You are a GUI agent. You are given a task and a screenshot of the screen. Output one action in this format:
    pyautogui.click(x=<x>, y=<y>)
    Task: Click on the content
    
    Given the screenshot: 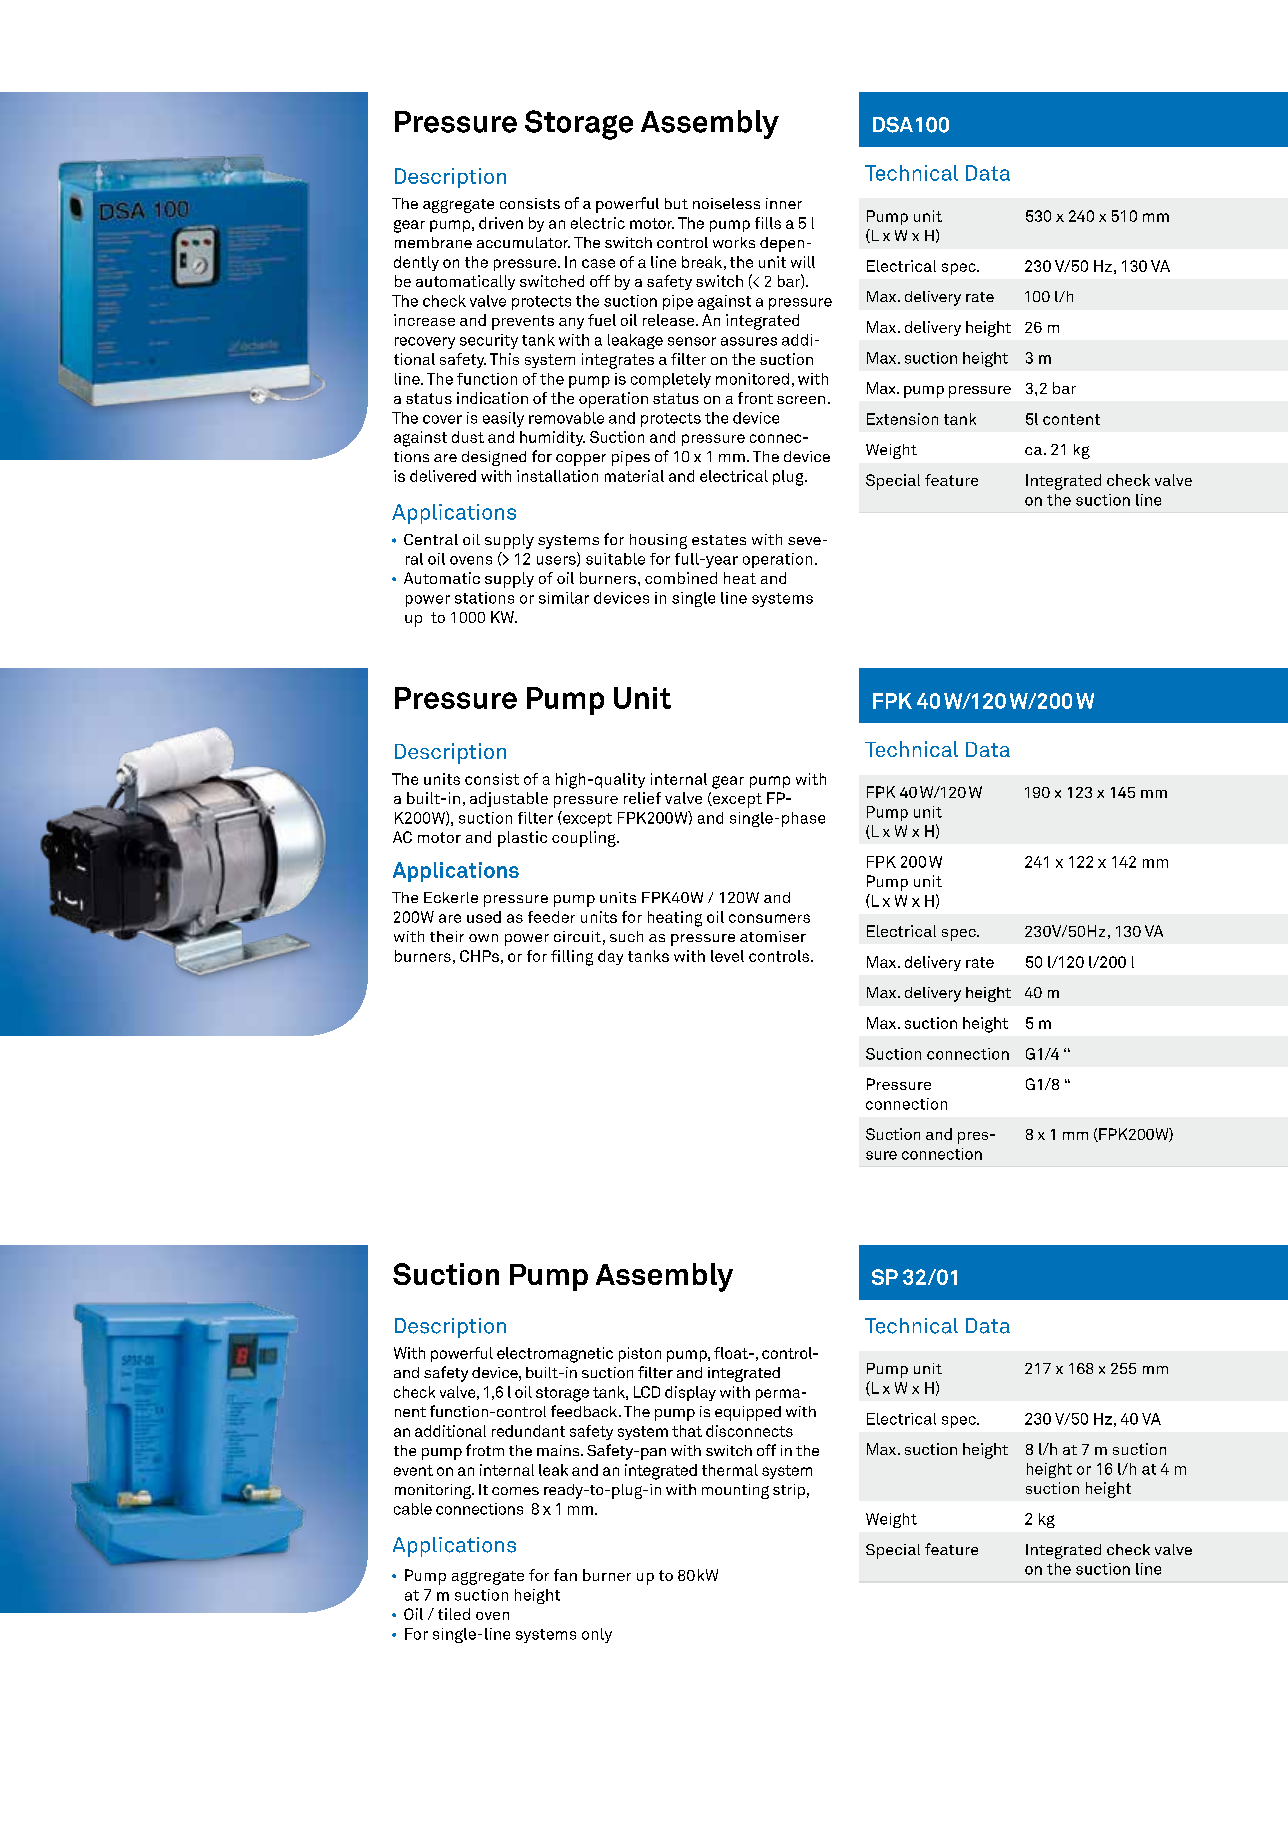 What is the action you would take?
    pyautogui.click(x=1071, y=419)
